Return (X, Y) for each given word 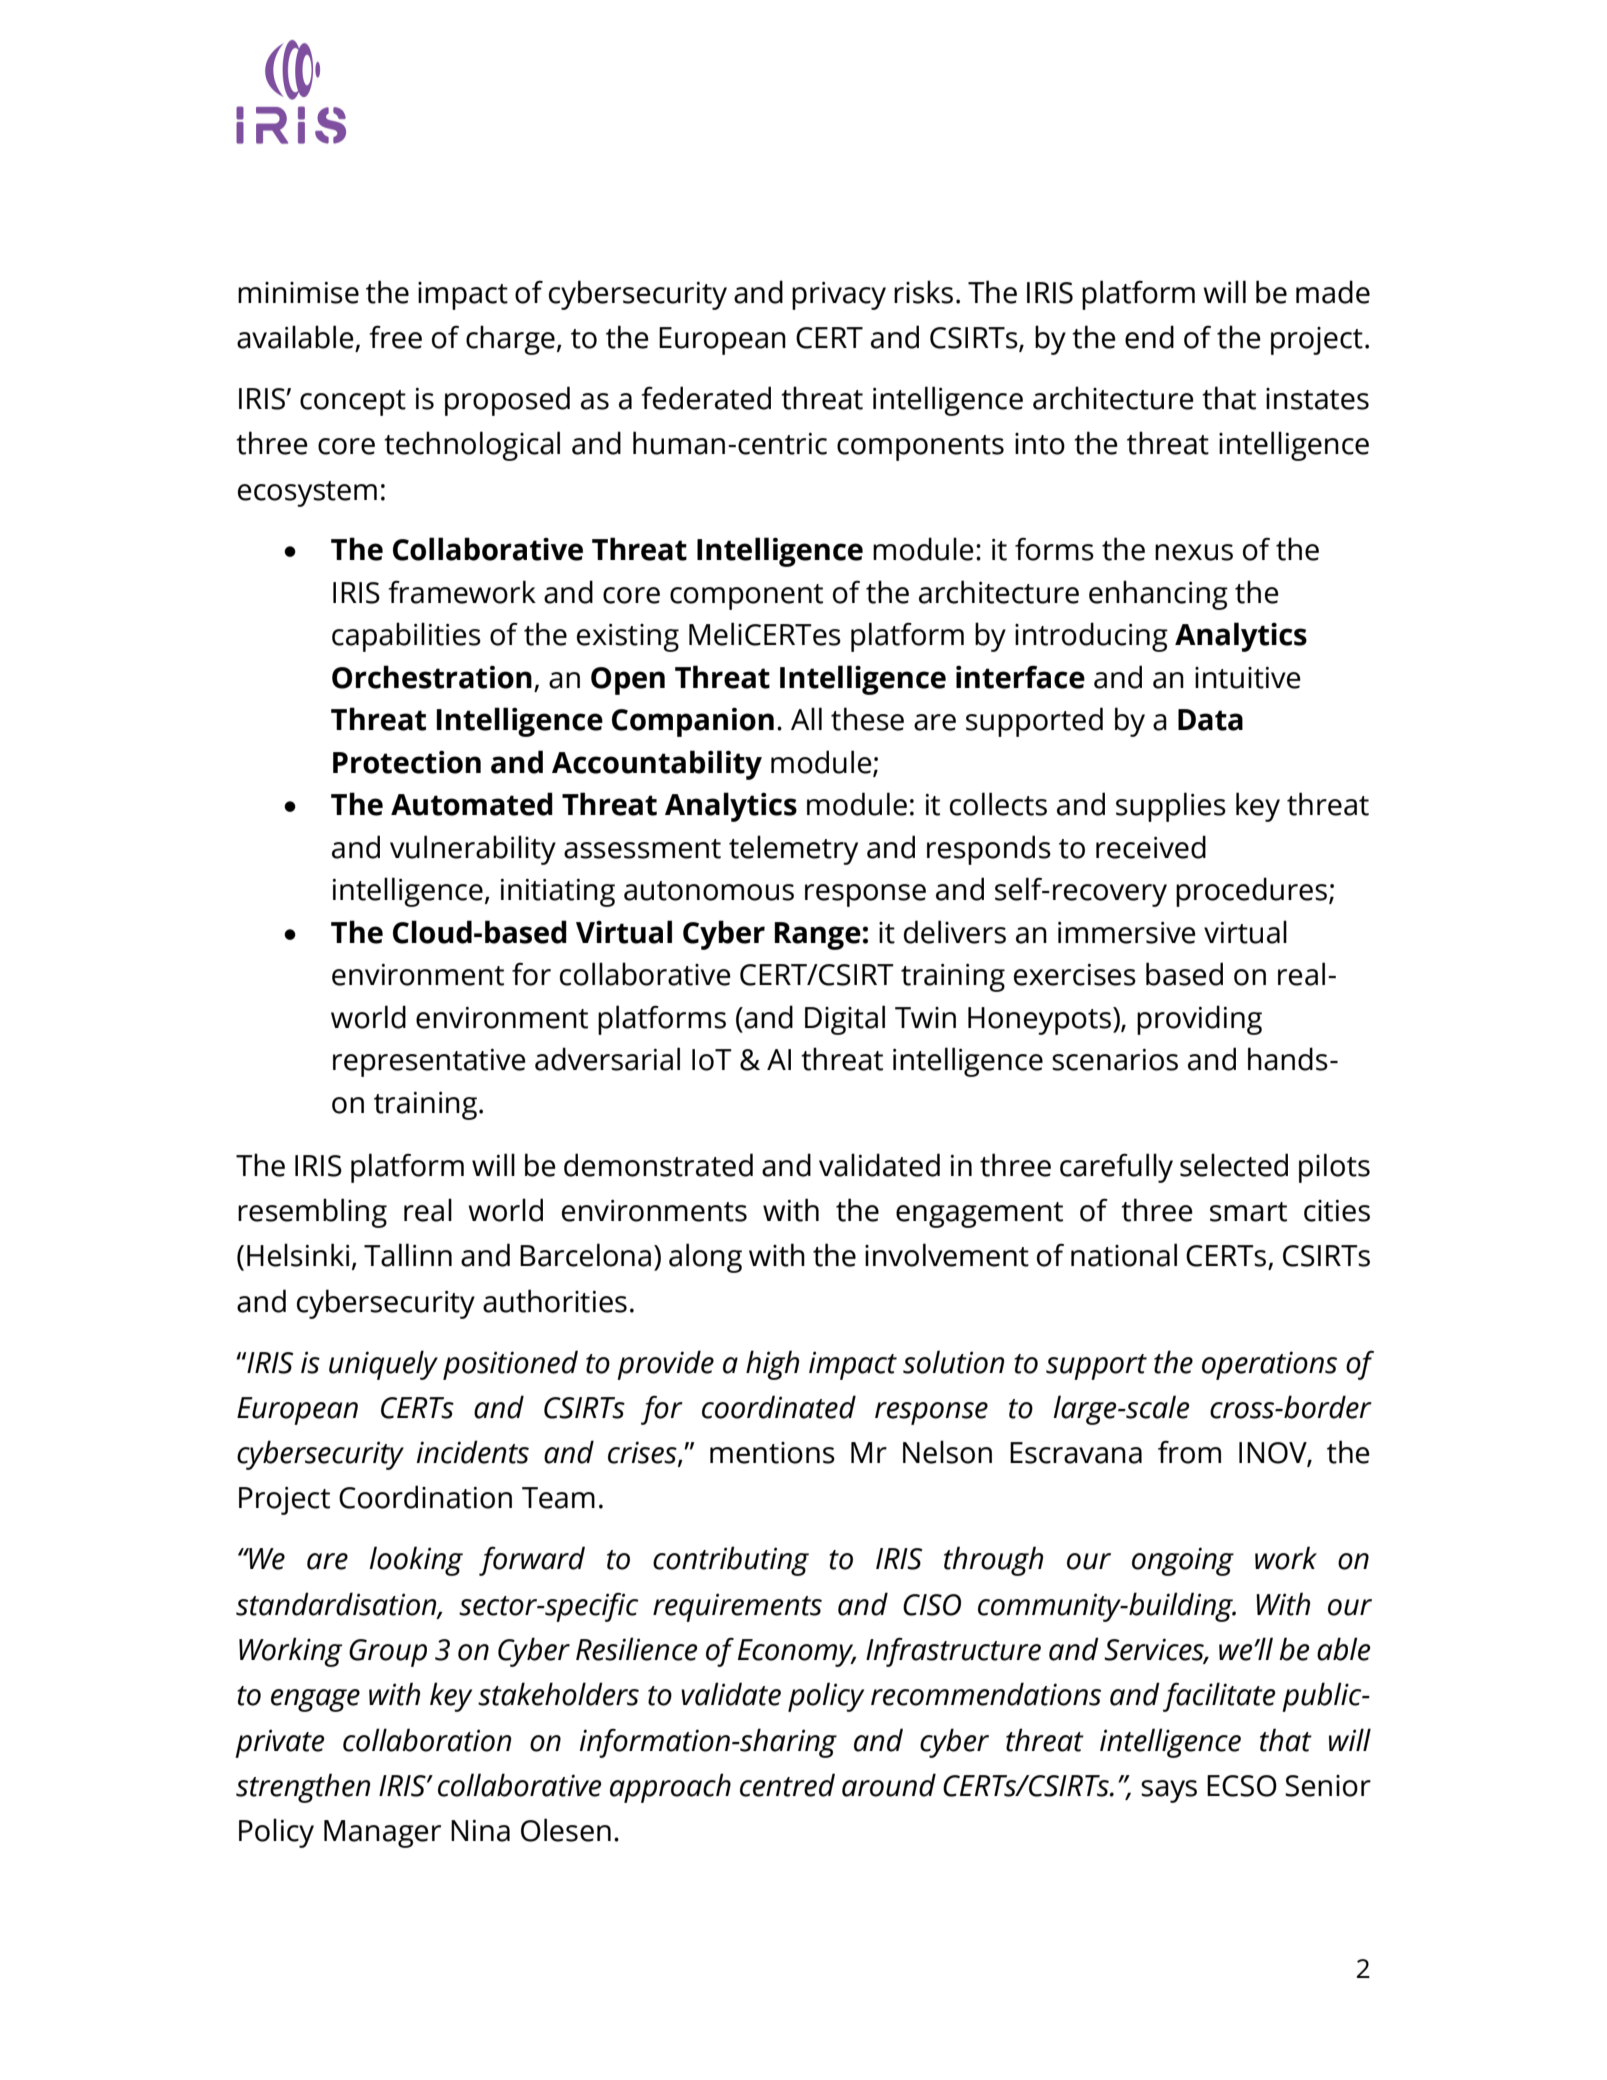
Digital (845, 1020)
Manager (382, 1834)
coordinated (779, 1407)
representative (429, 1062)
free (395, 337)
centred (787, 1785)
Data (1210, 720)
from (1189, 1452)
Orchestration (432, 677)
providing (1199, 1020)
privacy (839, 295)
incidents (473, 1452)
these (867, 719)
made (1333, 292)
